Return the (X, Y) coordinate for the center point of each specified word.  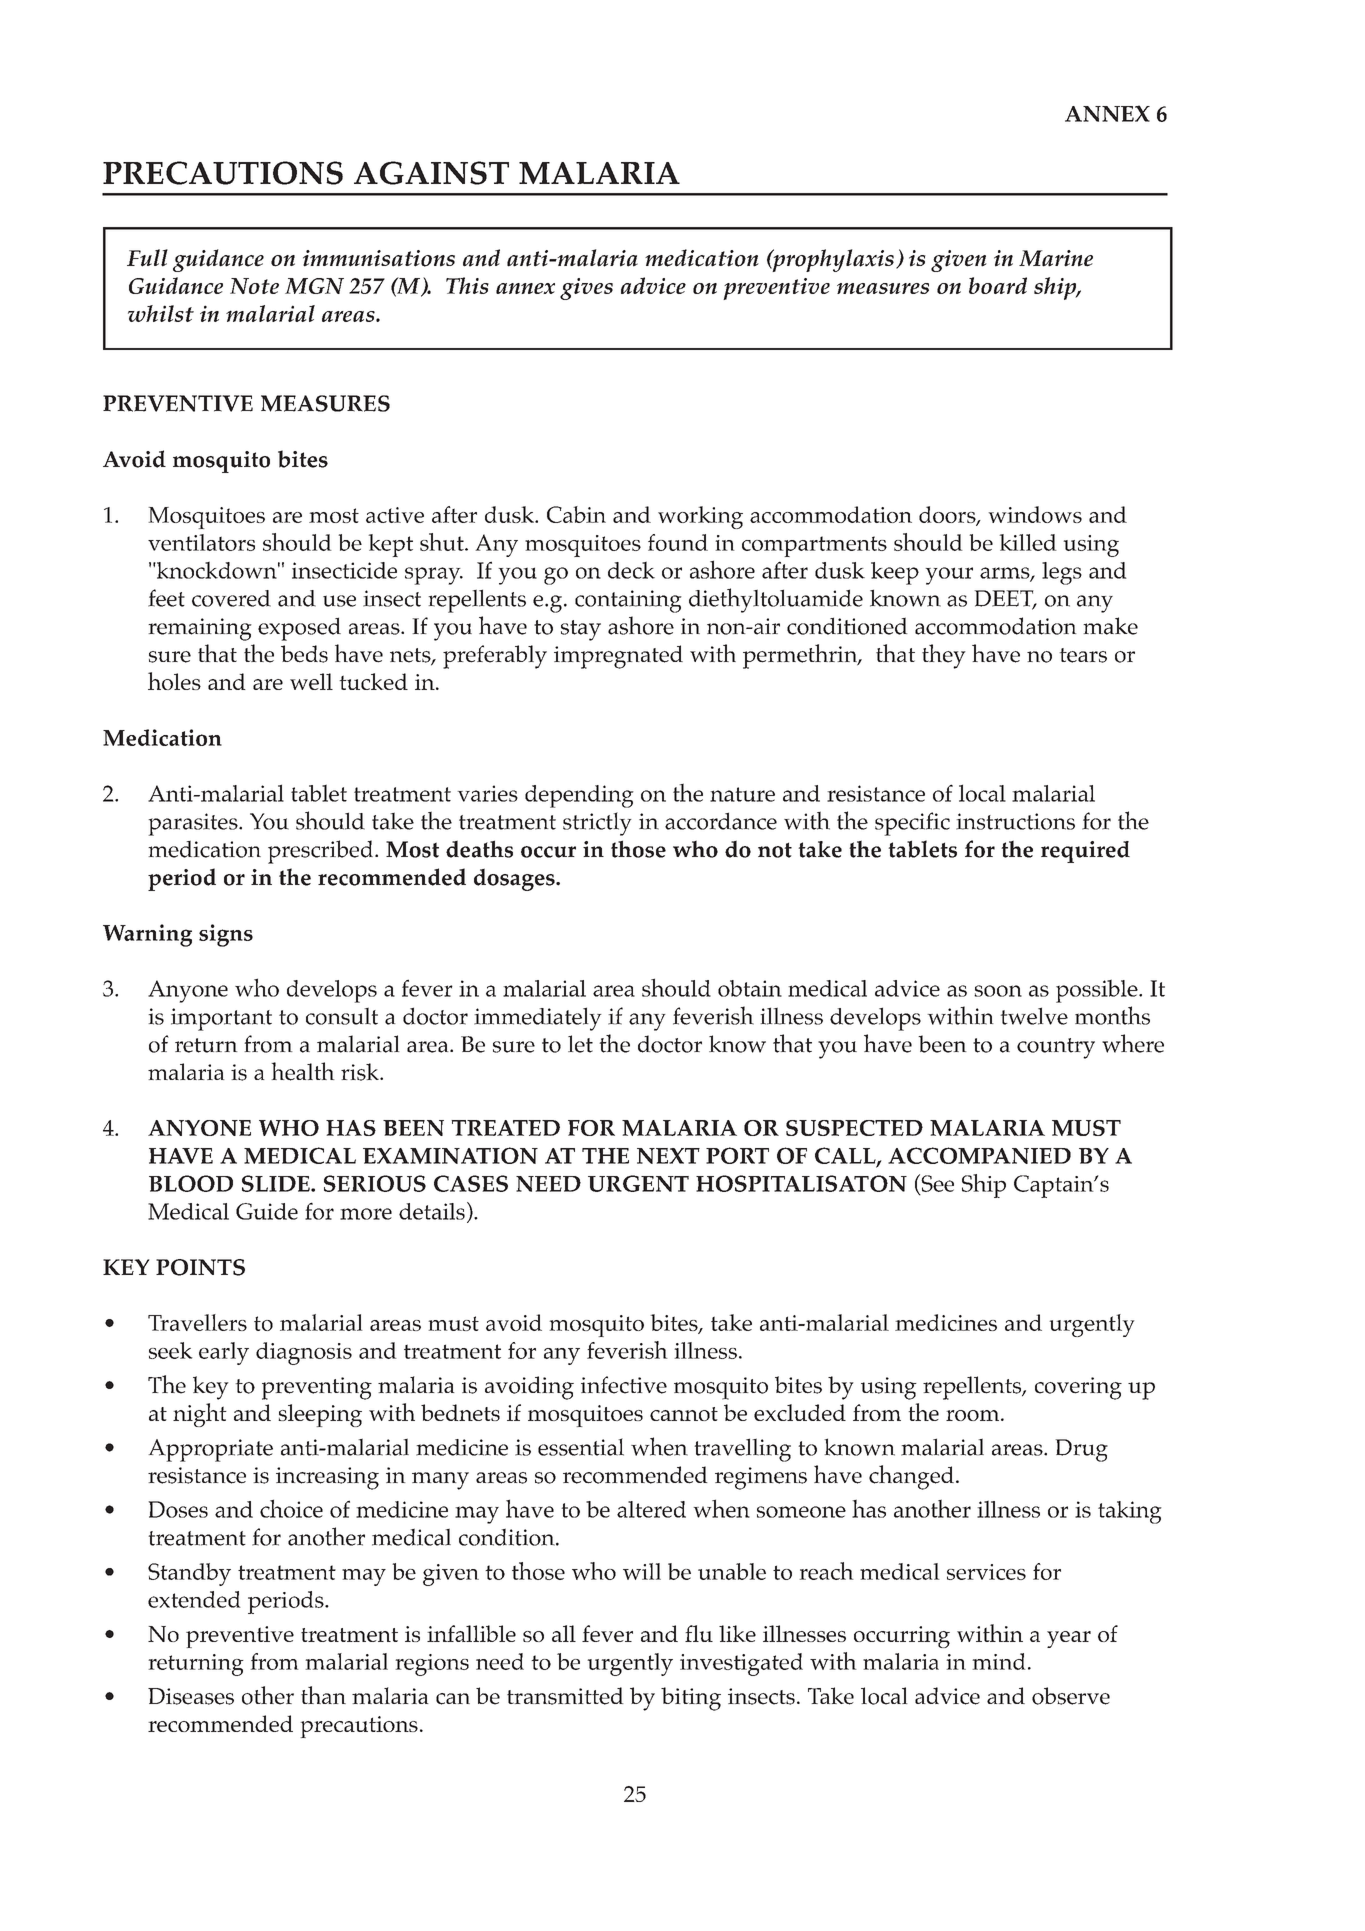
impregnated (618, 657)
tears (1083, 655)
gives (586, 289)
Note (254, 286)
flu (699, 1633)
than (323, 1695)
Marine (1056, 258)
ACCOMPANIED (979, 1155)
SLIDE (277, 1183)
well (311, 681)
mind (999, 1661)
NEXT (668, 1156)
